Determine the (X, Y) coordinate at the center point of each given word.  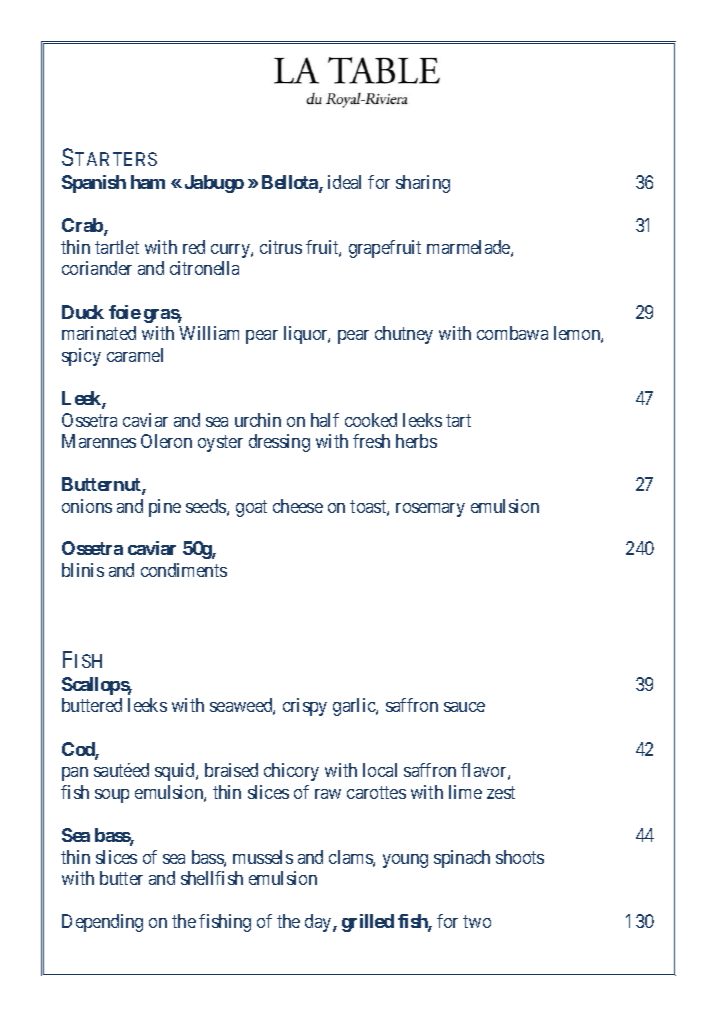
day (319, 923)
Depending (102, 923)
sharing (423, 184)
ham (148, 182)
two (477, 921)
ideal (344, 182)
